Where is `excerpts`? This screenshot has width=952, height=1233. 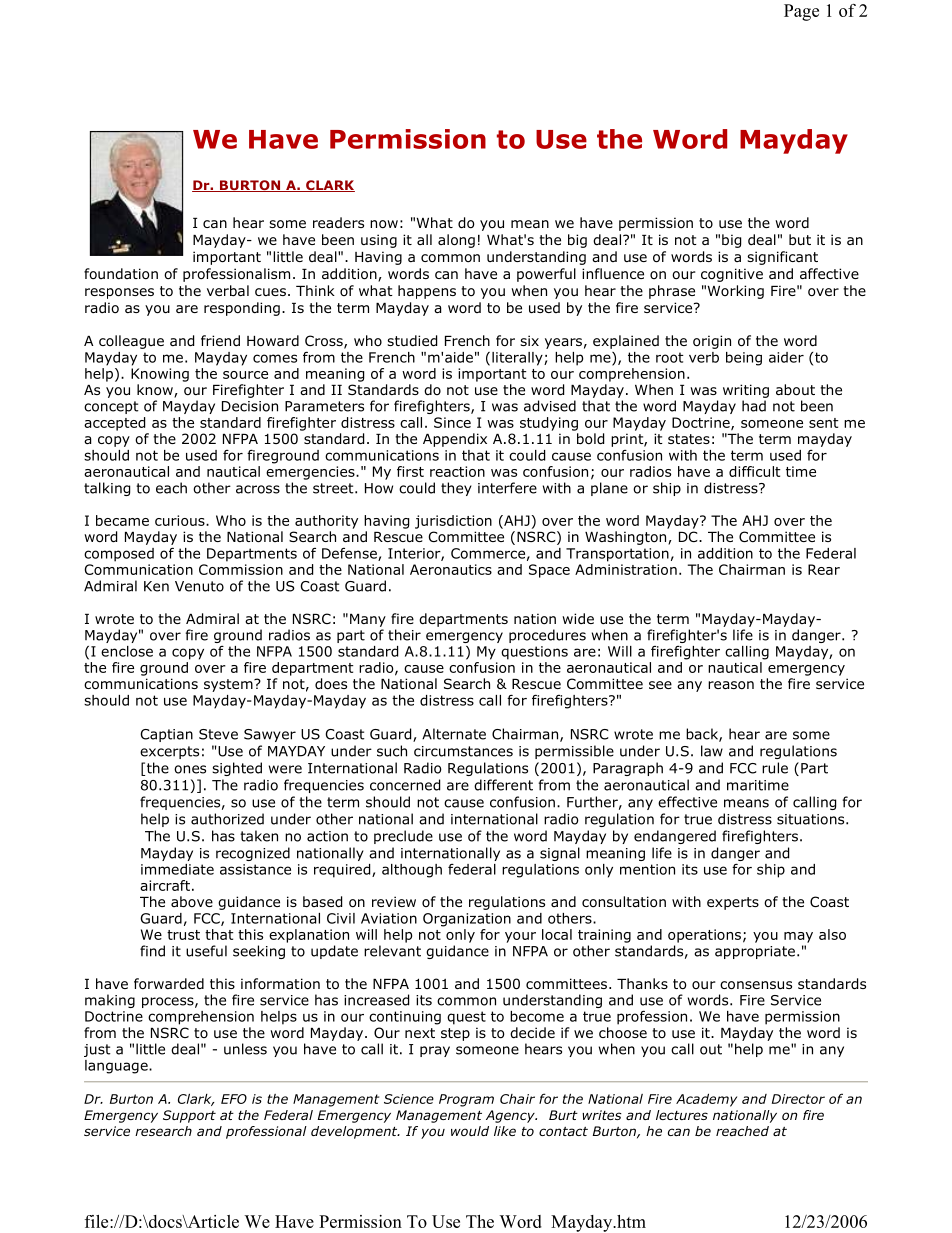
excerpts is located at coordinates (169, 752).
